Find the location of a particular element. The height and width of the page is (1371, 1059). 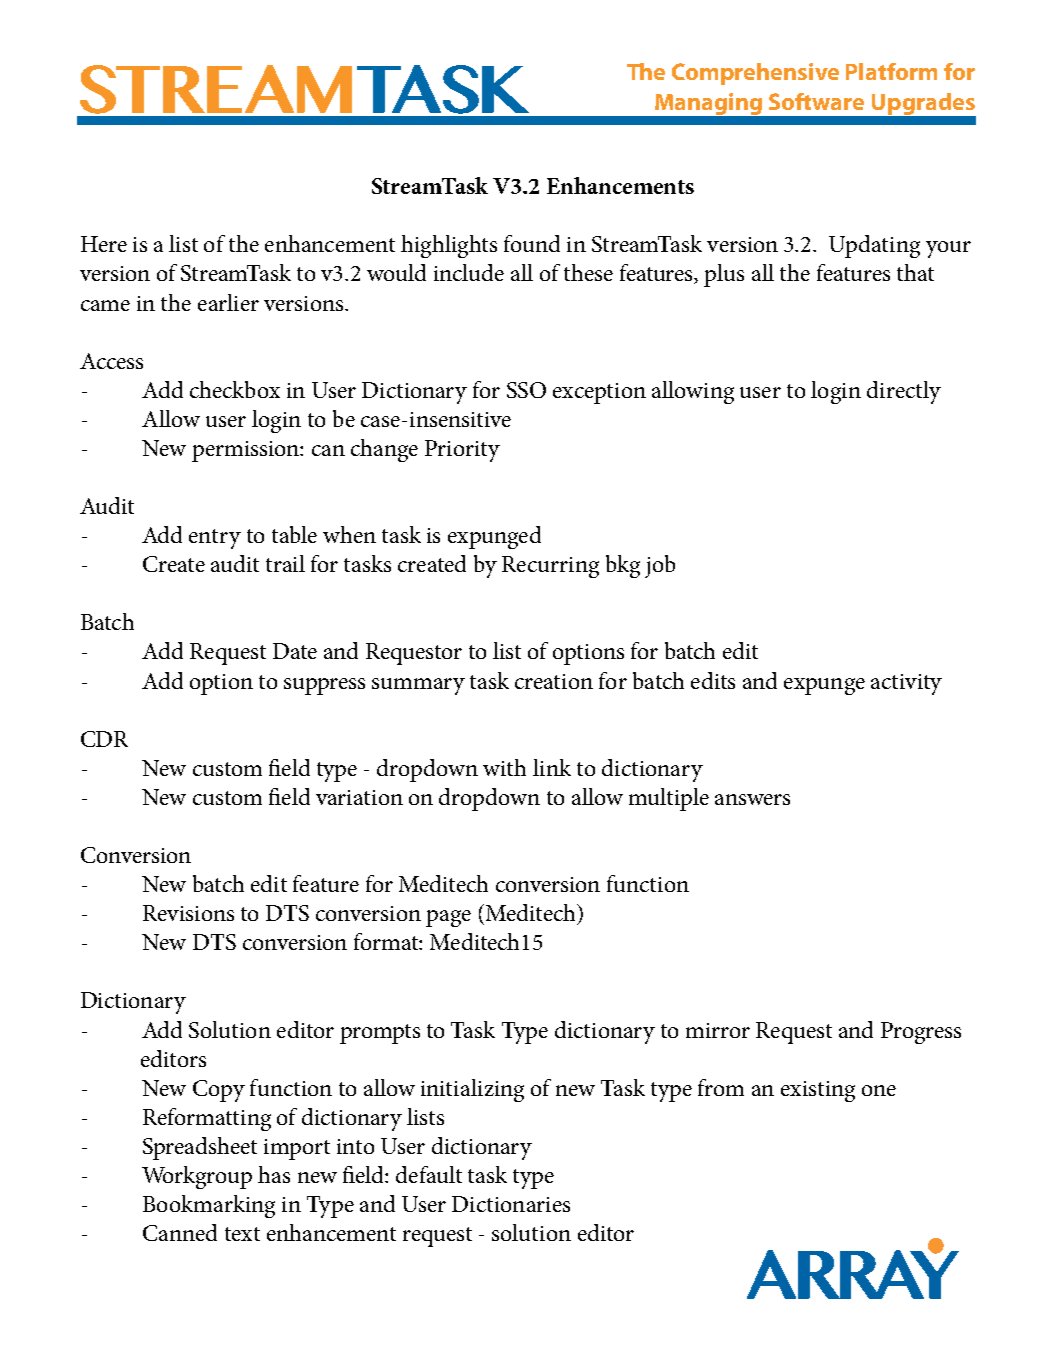

Revisions is located at coordinates (188, 913).
